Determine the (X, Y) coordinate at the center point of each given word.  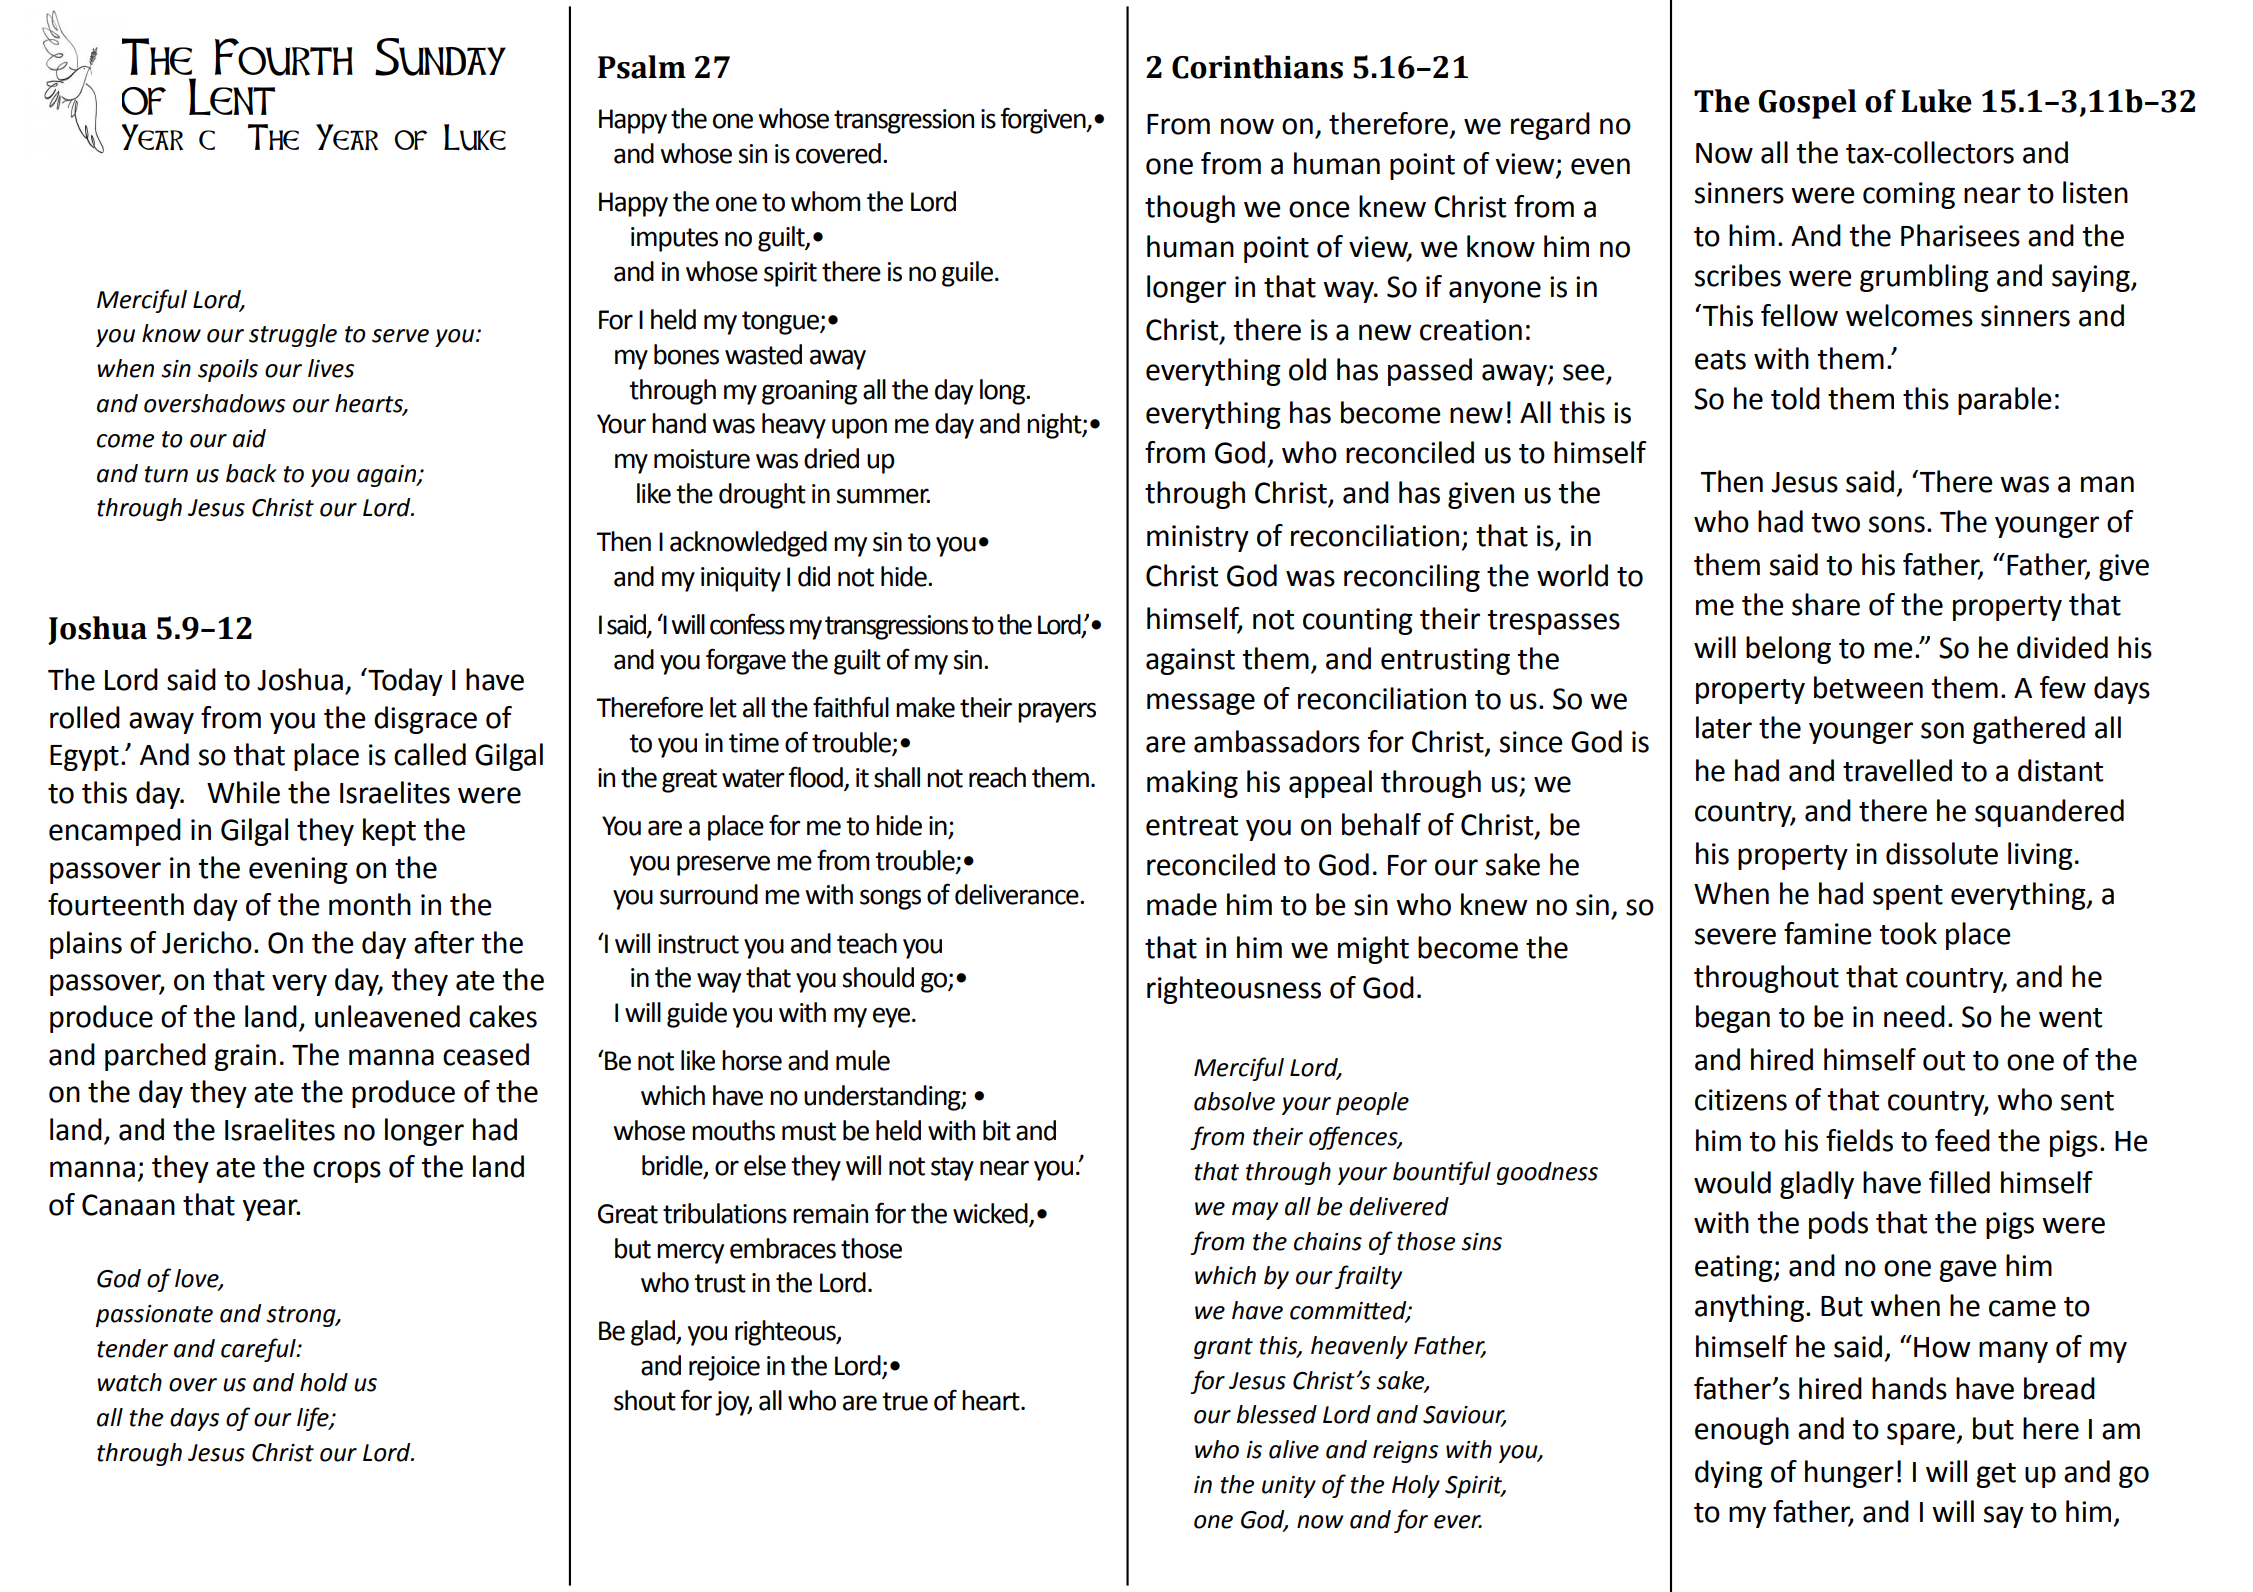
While (243, 792)
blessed (1276, 1414)
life (314, 1419)
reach (997, 777)
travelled (1897, 770)
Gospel (1808, 104)
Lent (232, 97)
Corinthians (1257, 67)
